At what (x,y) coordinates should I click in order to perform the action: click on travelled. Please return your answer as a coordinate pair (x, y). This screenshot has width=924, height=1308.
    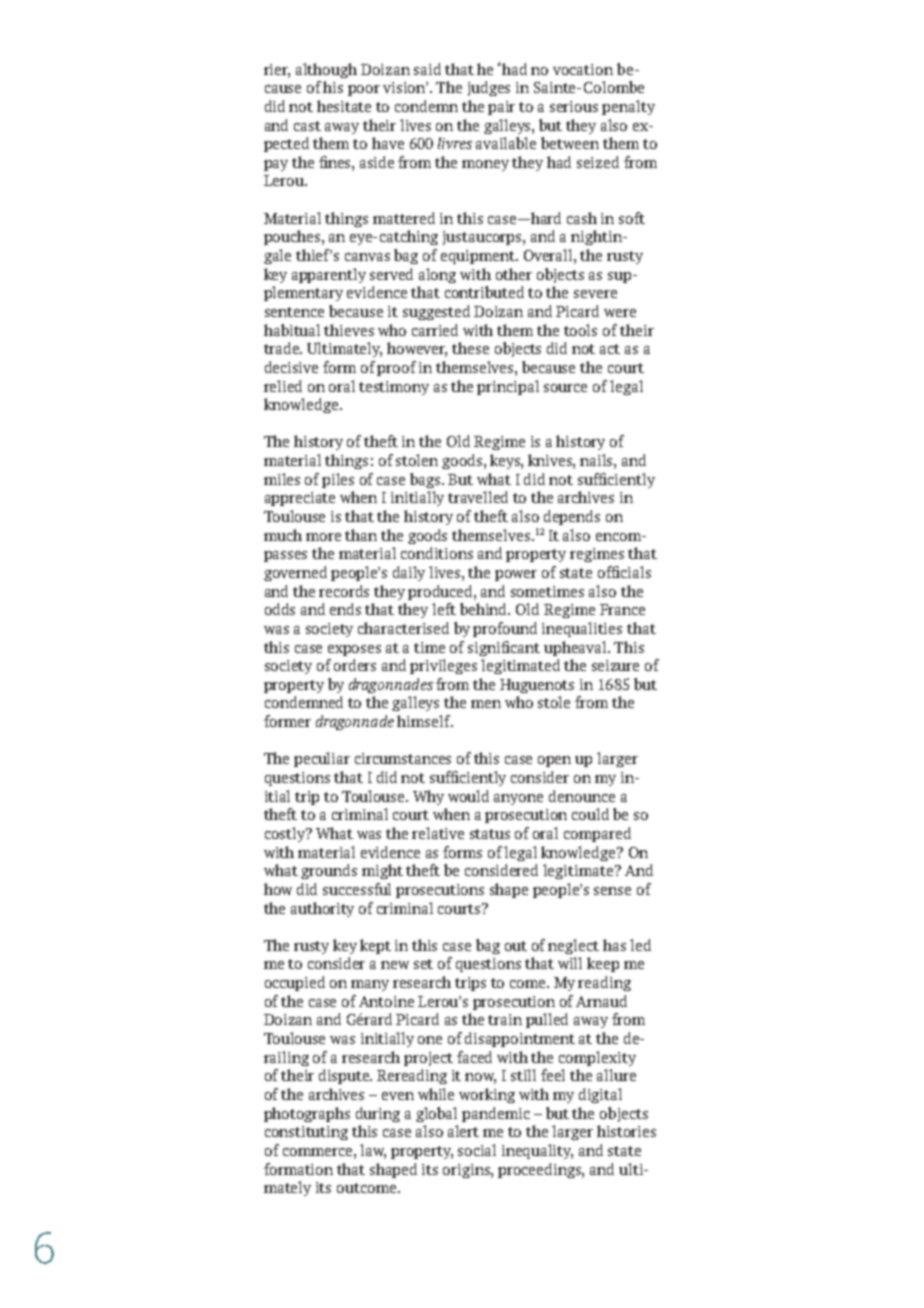
    Looking at the image, I should click on (478, 497).
